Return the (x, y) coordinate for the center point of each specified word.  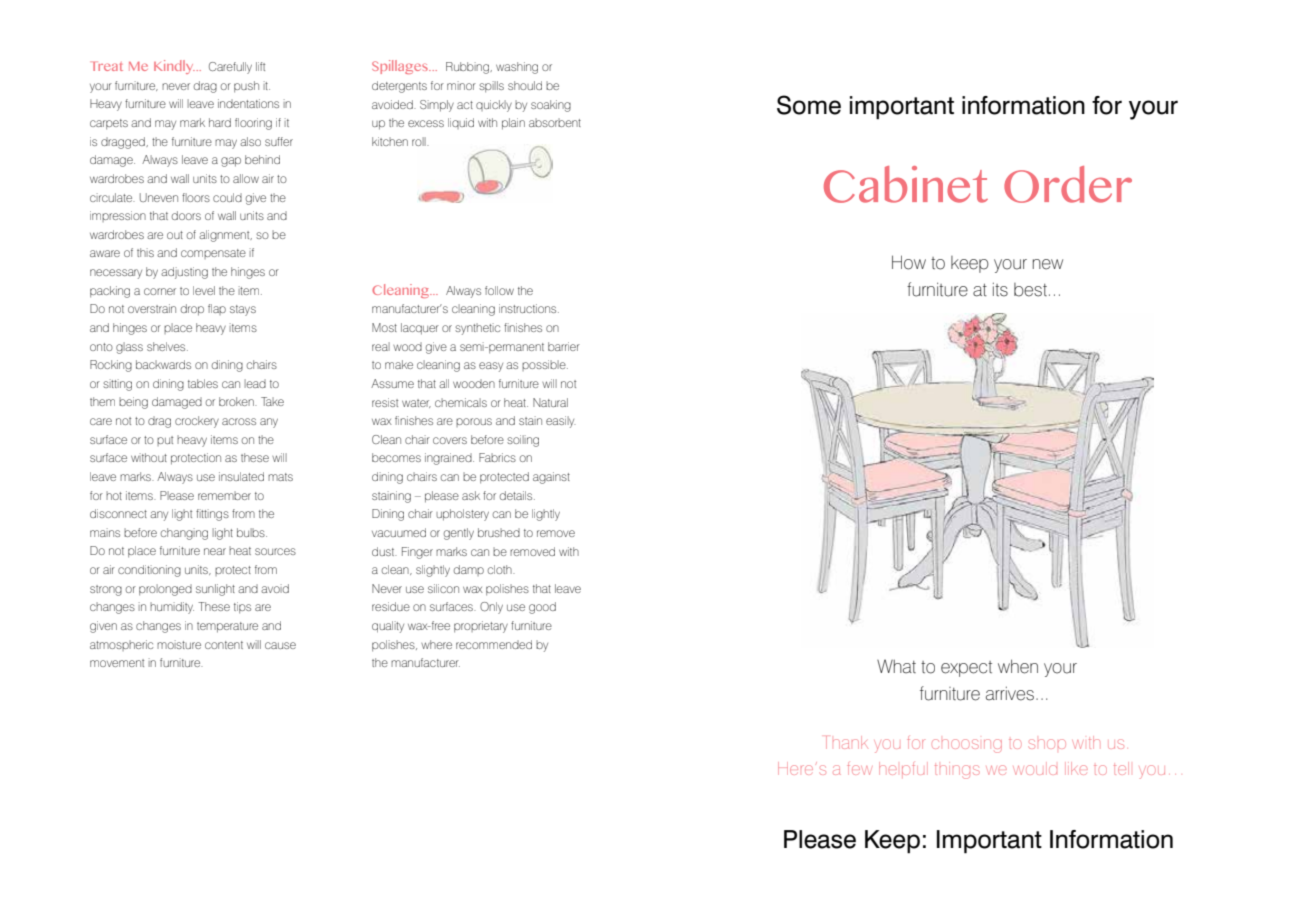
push (246, 87)
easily (561, 422)
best (1030, 290)
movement (117, 663)
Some (809, 105)
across (239, 421)
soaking (551, 106)
